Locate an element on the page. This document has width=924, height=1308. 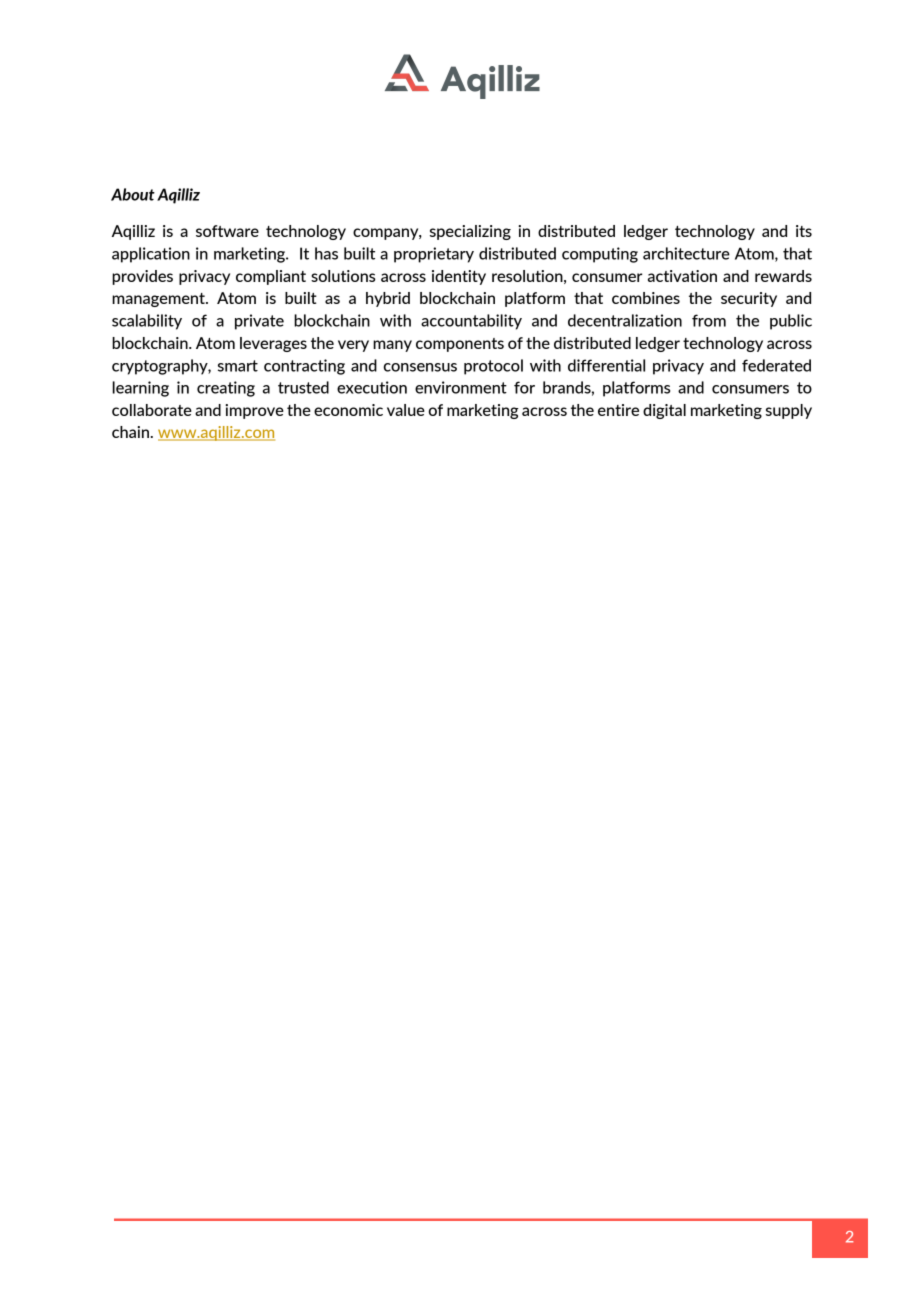
activation is located at coordinates (682, 276).
